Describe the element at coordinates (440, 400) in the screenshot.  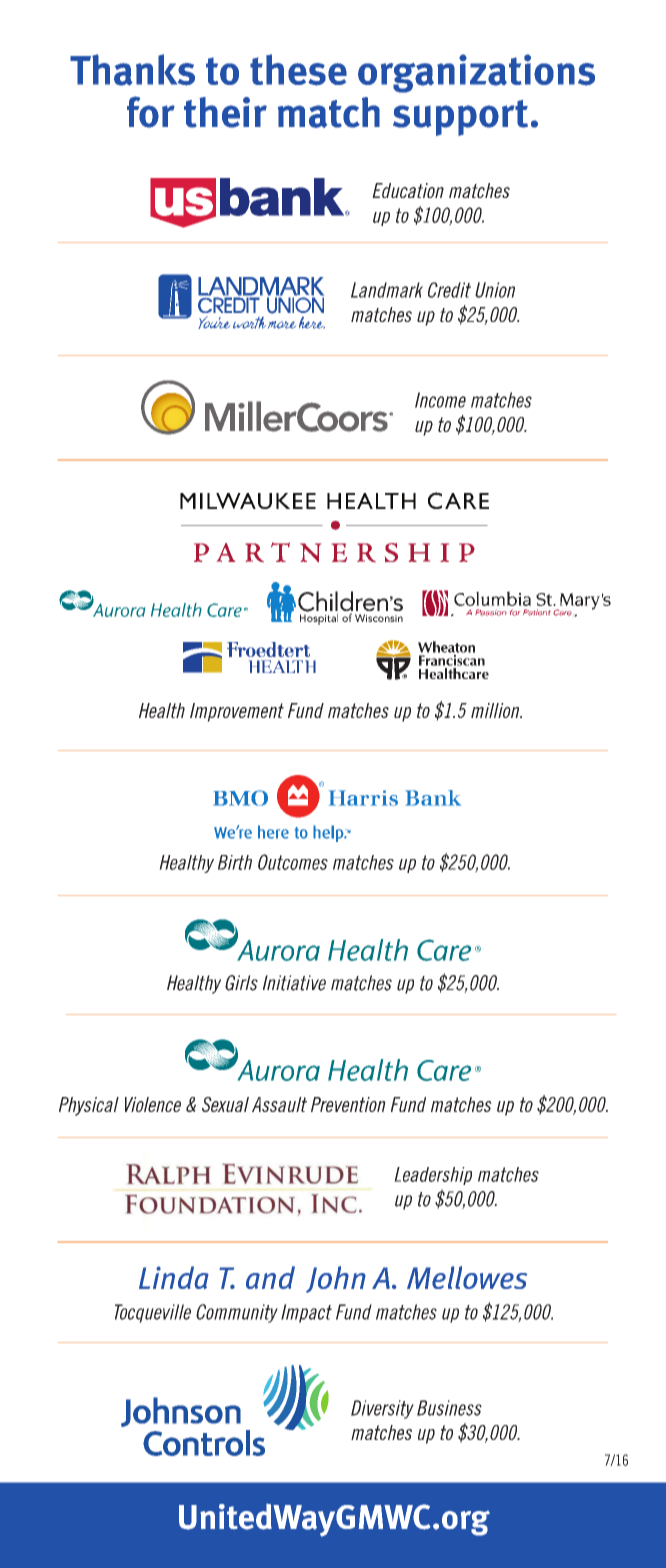
I see `Income` at that location.
